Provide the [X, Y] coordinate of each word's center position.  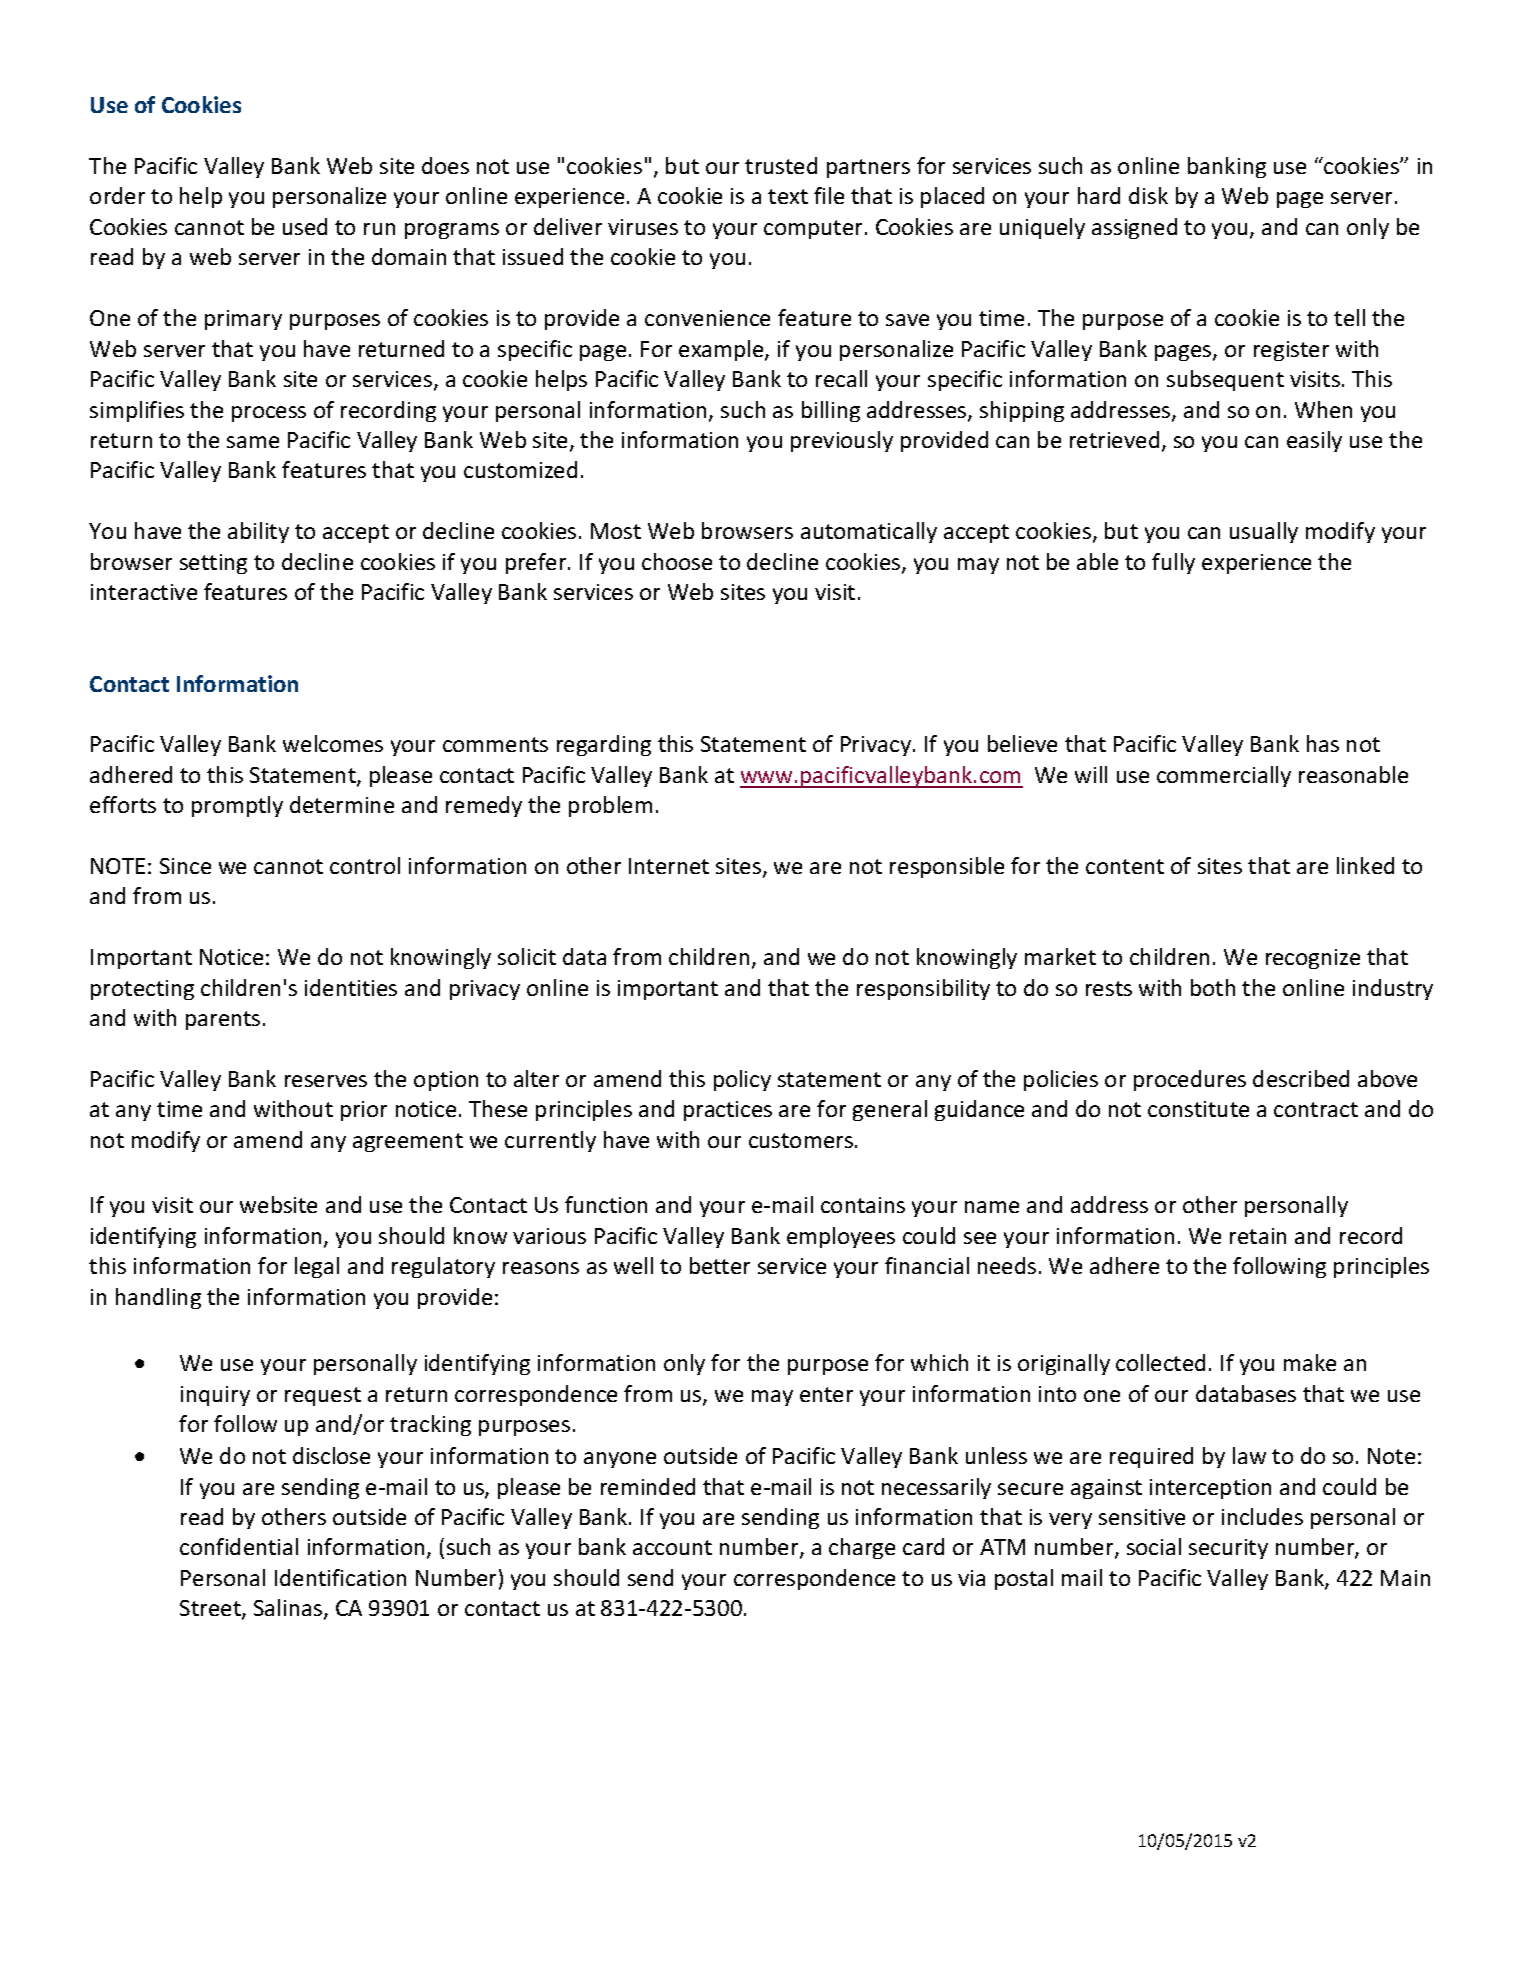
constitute [1198, 1109]
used [305, 226]
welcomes [333, 743]
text [788, 196]
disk [1148, 195]
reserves [326, 1081]
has [1323, 743]
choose [677, 561]
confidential [239, 1546]
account [672, 1547]
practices [728, 1111]
